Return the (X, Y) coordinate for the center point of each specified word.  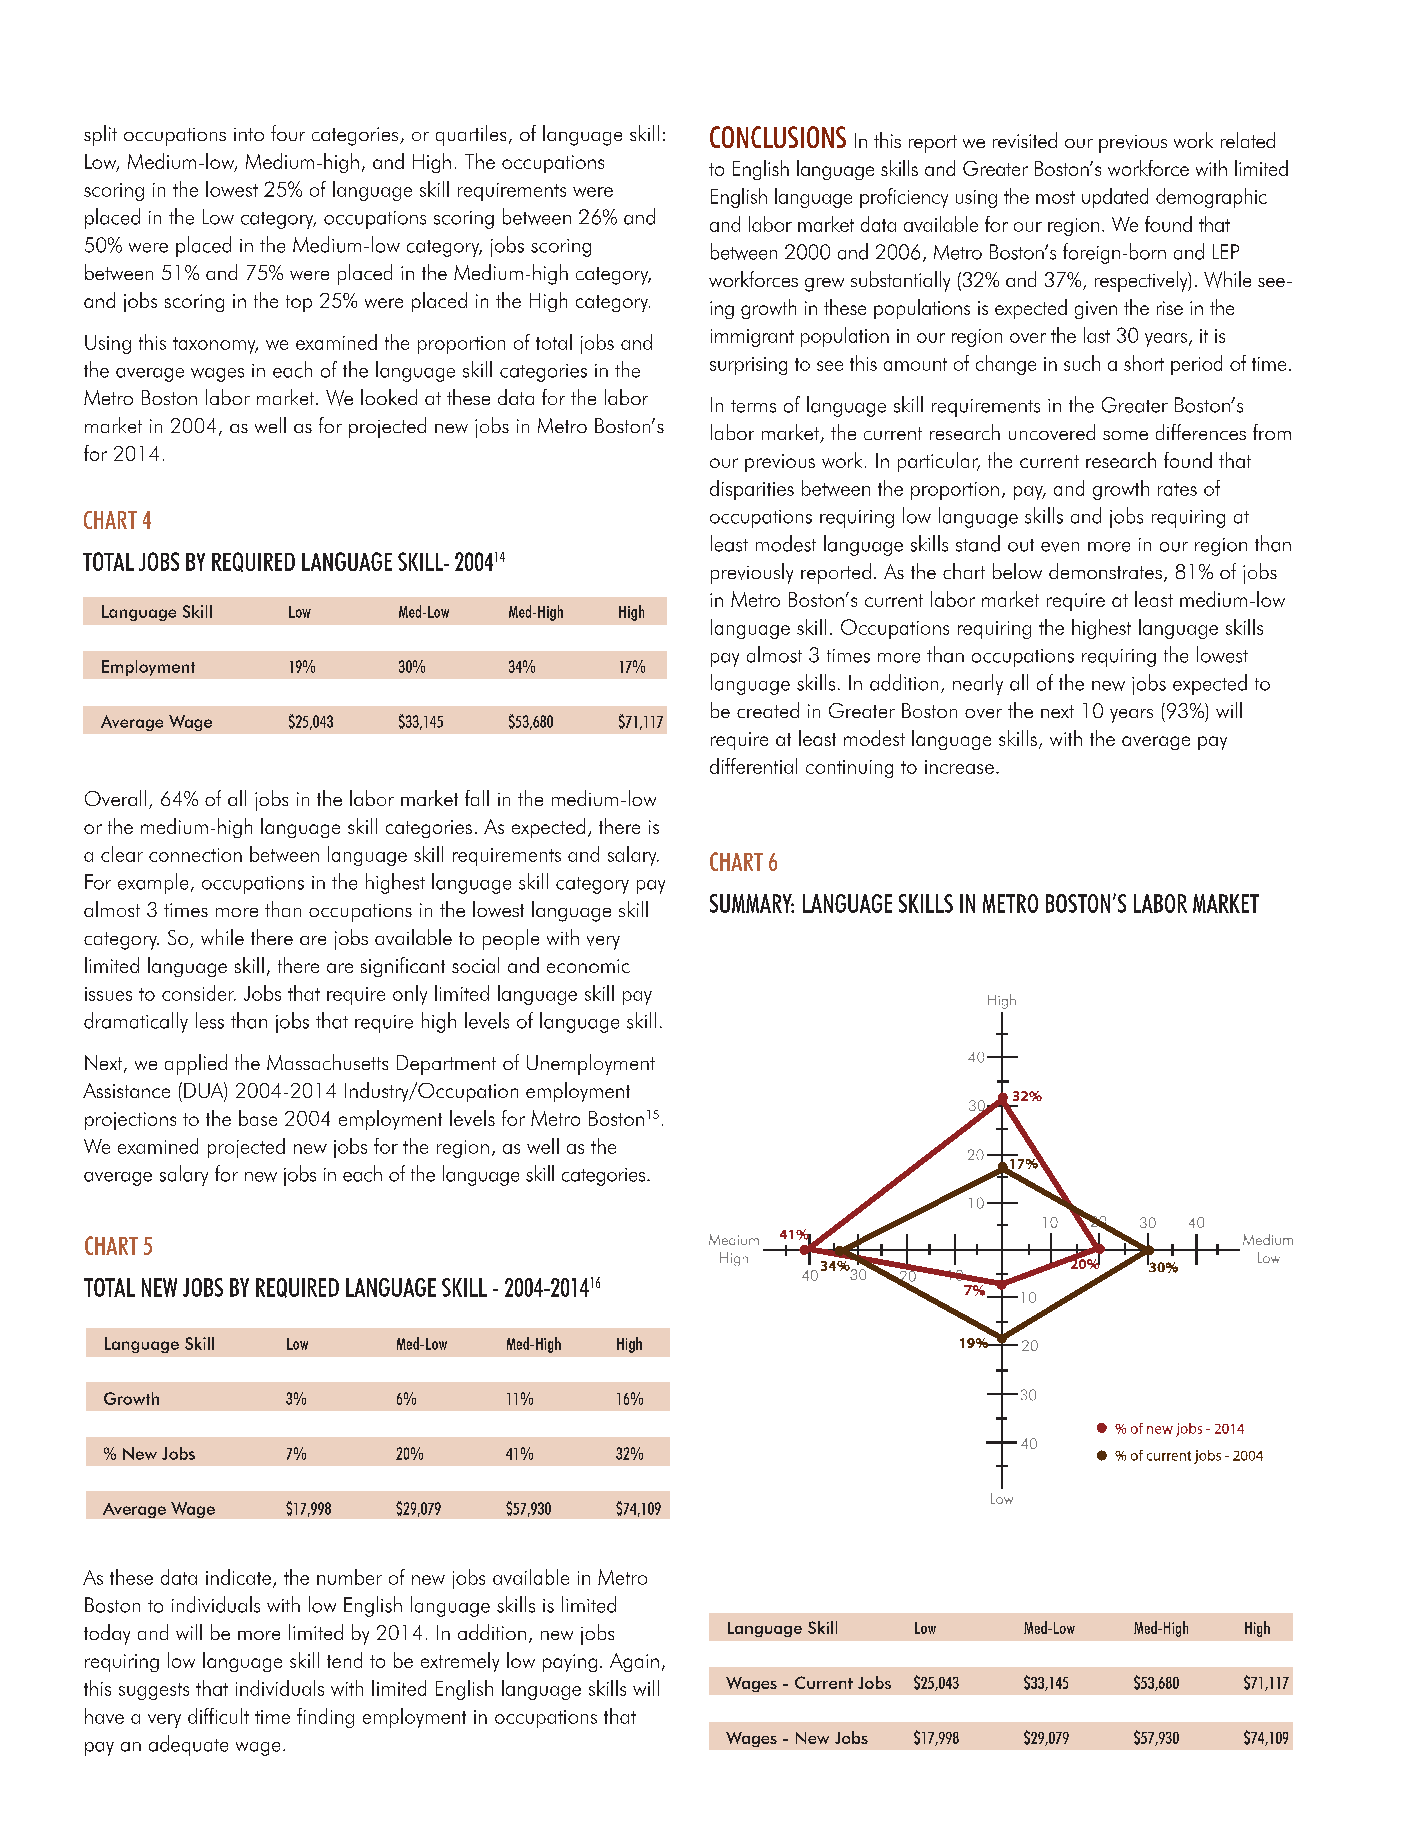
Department (446, 1065)
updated (1115, 198)
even (1060, 547)
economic (588, 966)
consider (199, 993)
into (249, 134)
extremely (460, 1662)
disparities (752, 490)
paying (570, 1663)
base (258, 1118)
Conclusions (778, 137)
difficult (218, 1716)
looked (389, 397)
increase (959, 767)
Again (634, 1662)
